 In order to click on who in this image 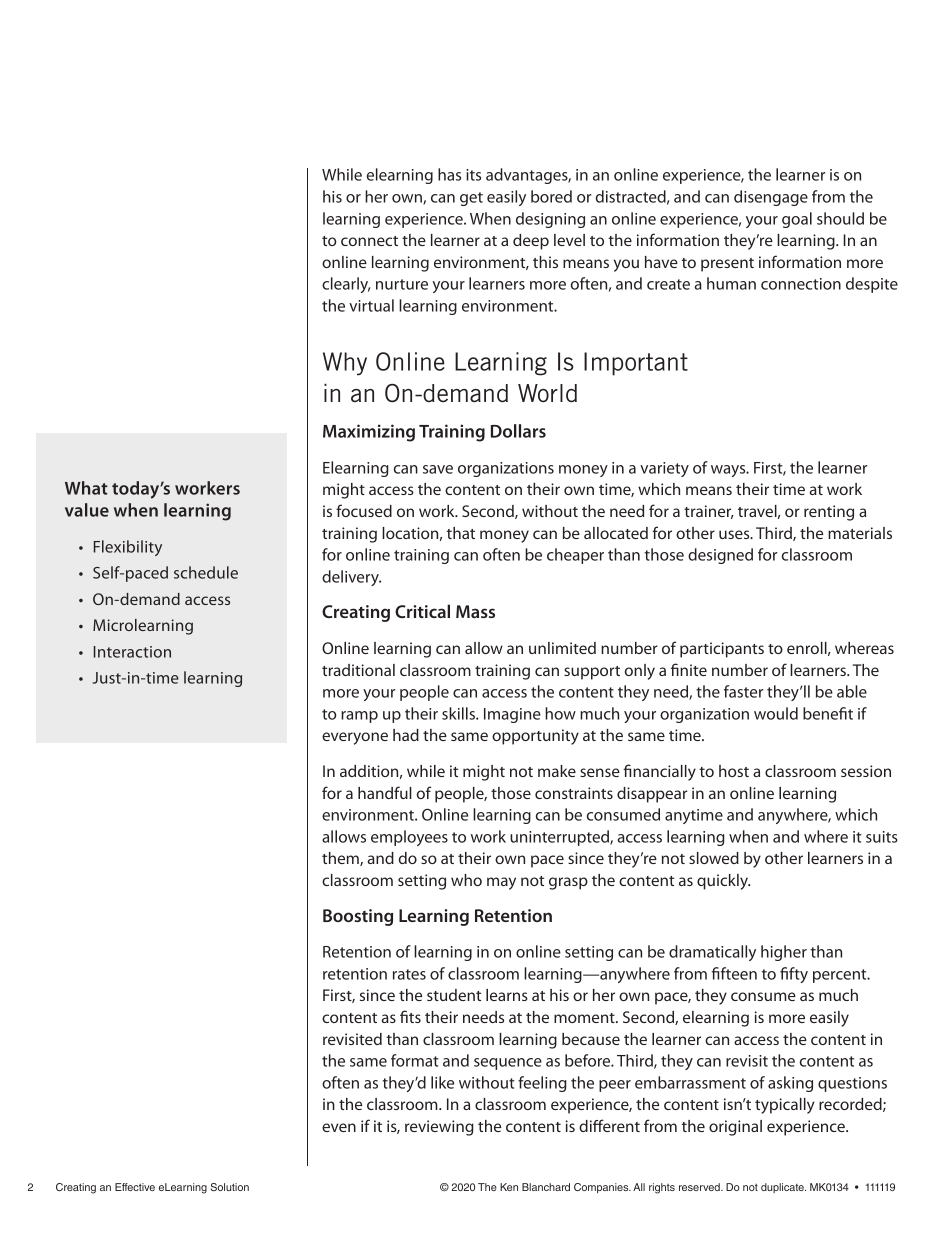, I will do `click(466, 880)`.
